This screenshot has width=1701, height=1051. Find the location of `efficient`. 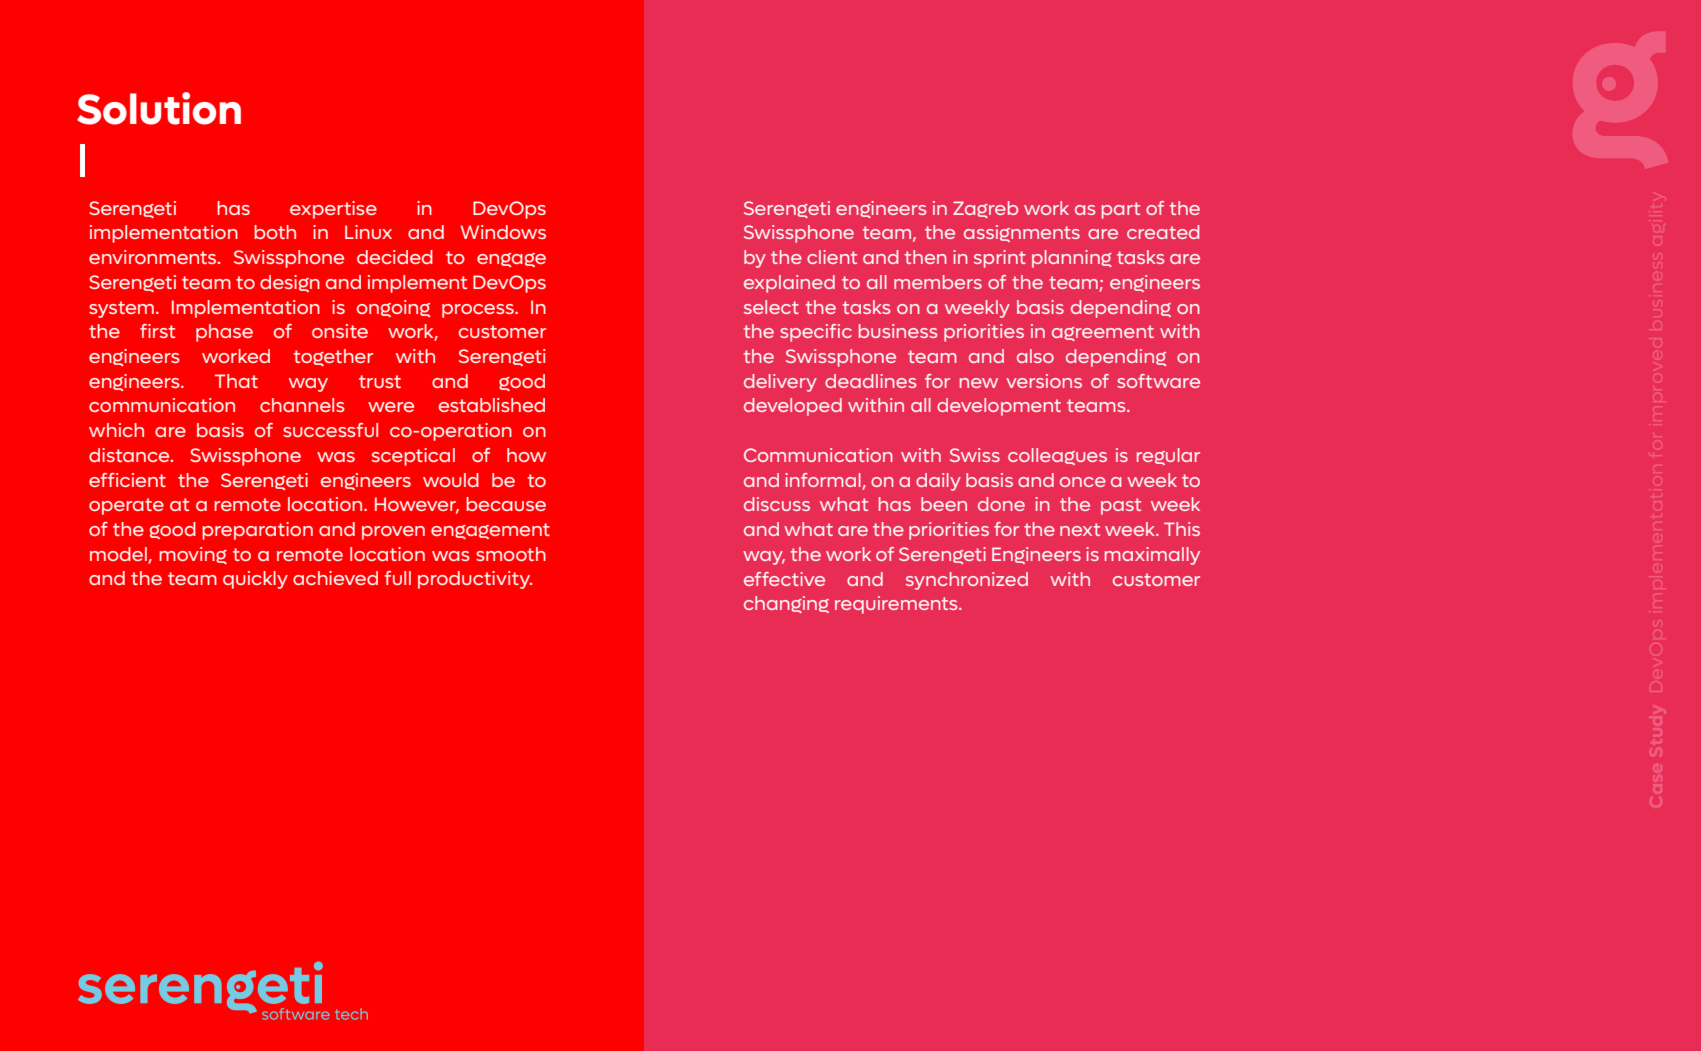

efficient is located at coordinates (127, 480).
